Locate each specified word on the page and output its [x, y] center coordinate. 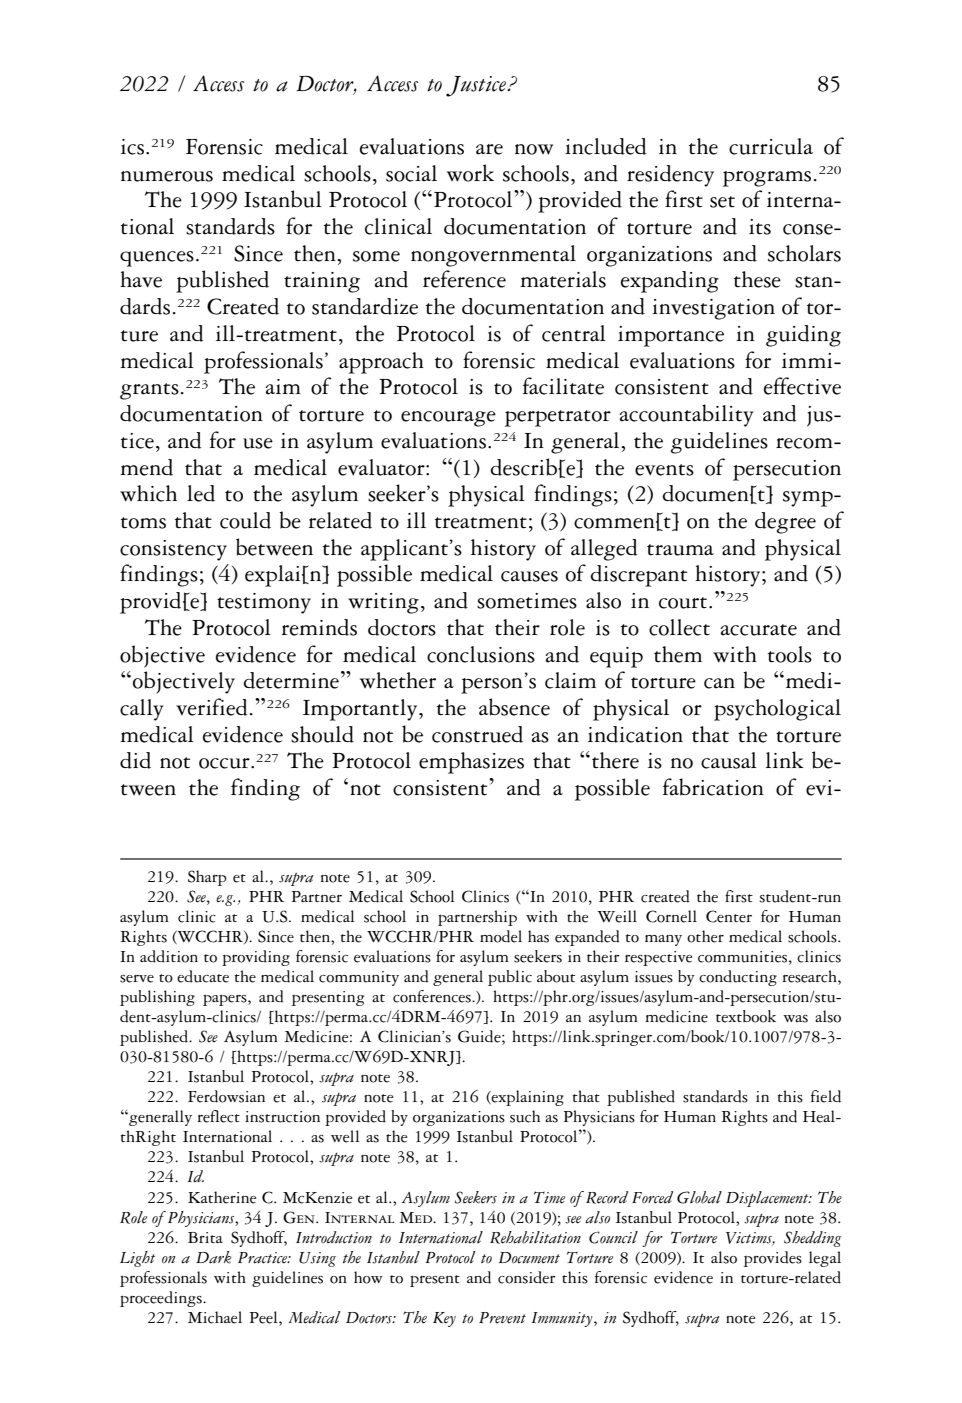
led [201, 493]
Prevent [502, 1317]
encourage [448, 419]
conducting [738, 978]
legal [825, 1259]
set [722, 202]
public [510, 978]
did [135, 760]
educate [203, 976]
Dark [213, 1257]
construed [477, 734]
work [470, 173]
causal [729, 760]
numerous [167, 176]
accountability [687, 415]
